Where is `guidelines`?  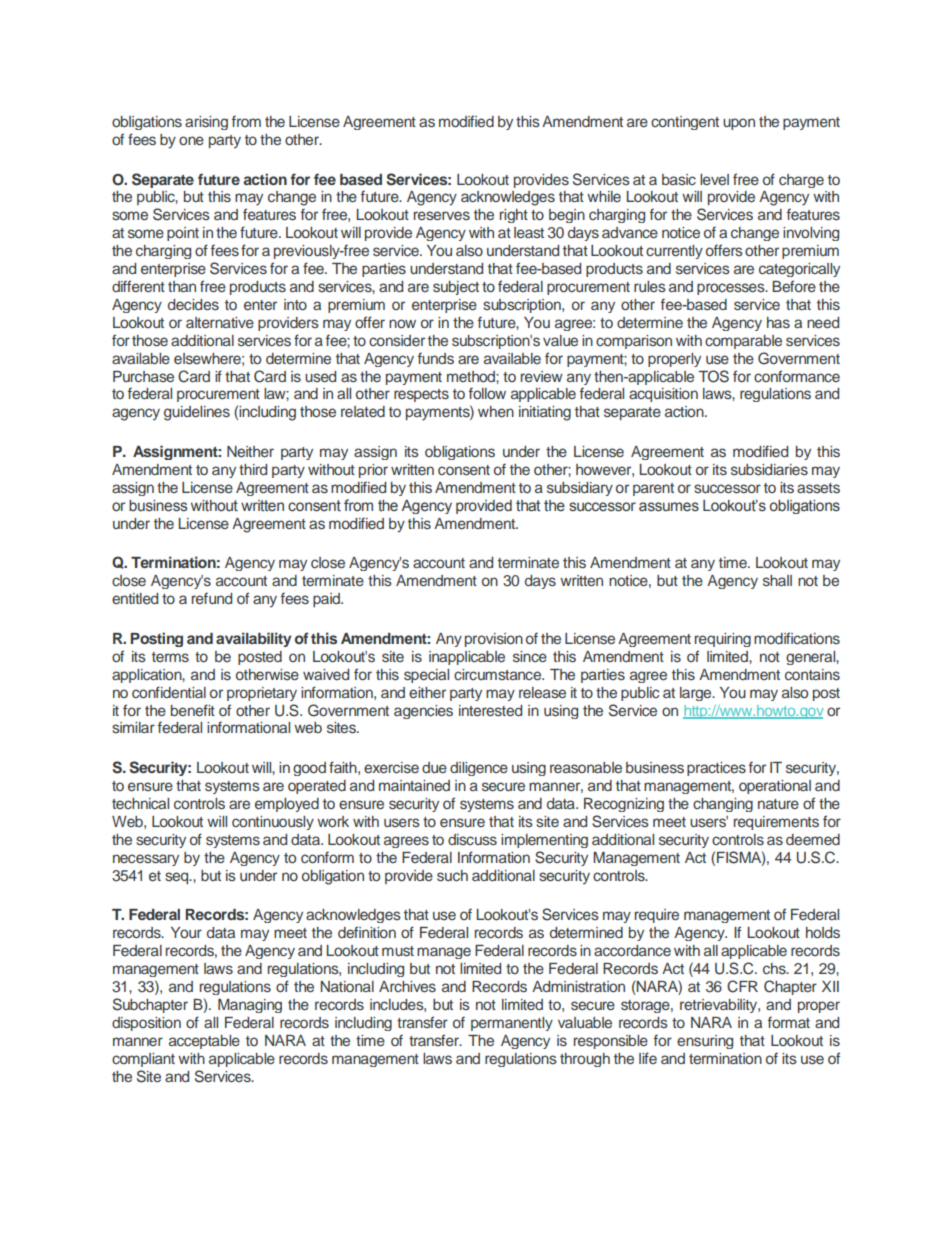
guidelines is located at coordinates (197, 413).
